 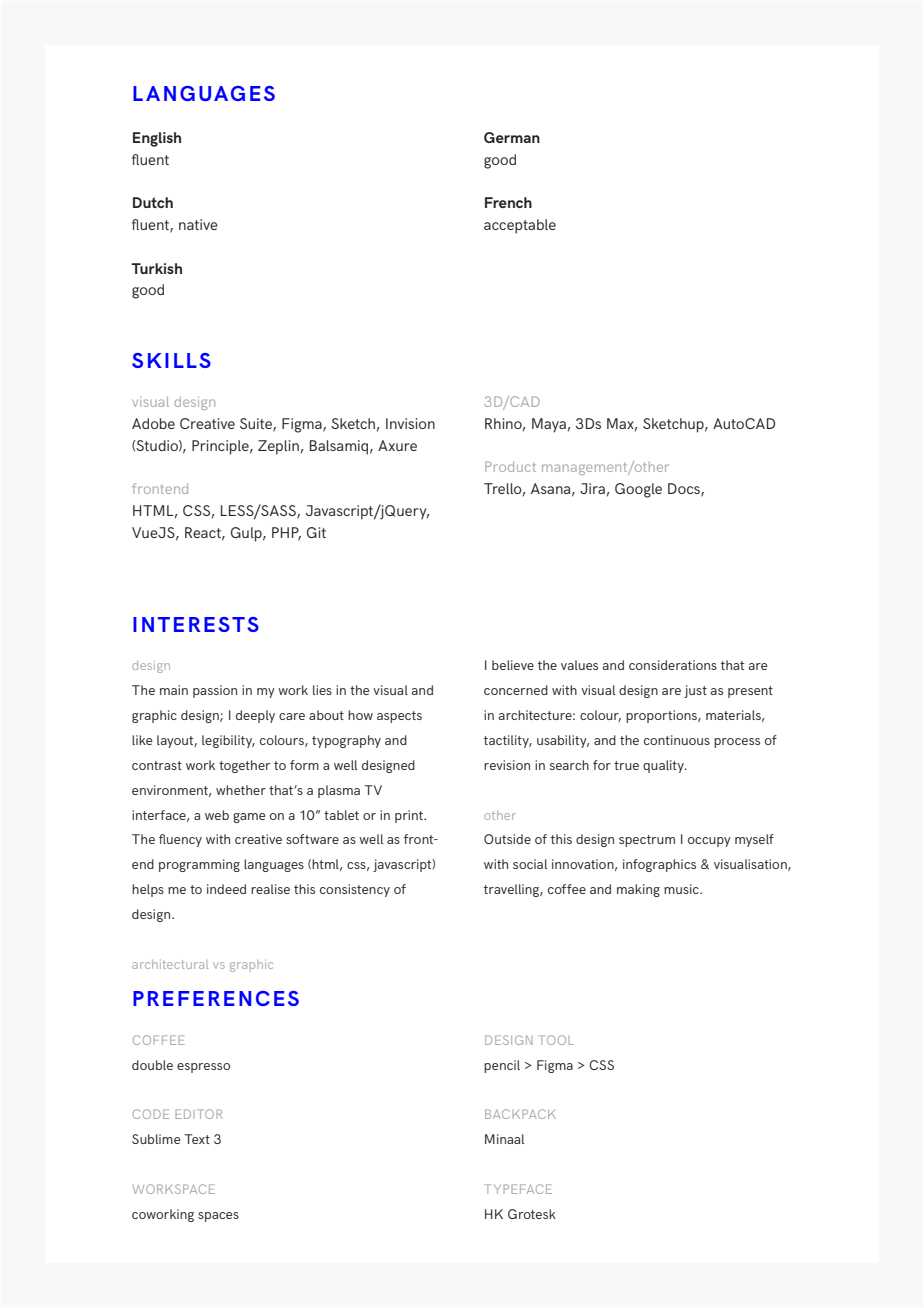 What do you see at coordinates (638, 490) in the screenshot?
I see `Google` at bounding box center [638, 490].
